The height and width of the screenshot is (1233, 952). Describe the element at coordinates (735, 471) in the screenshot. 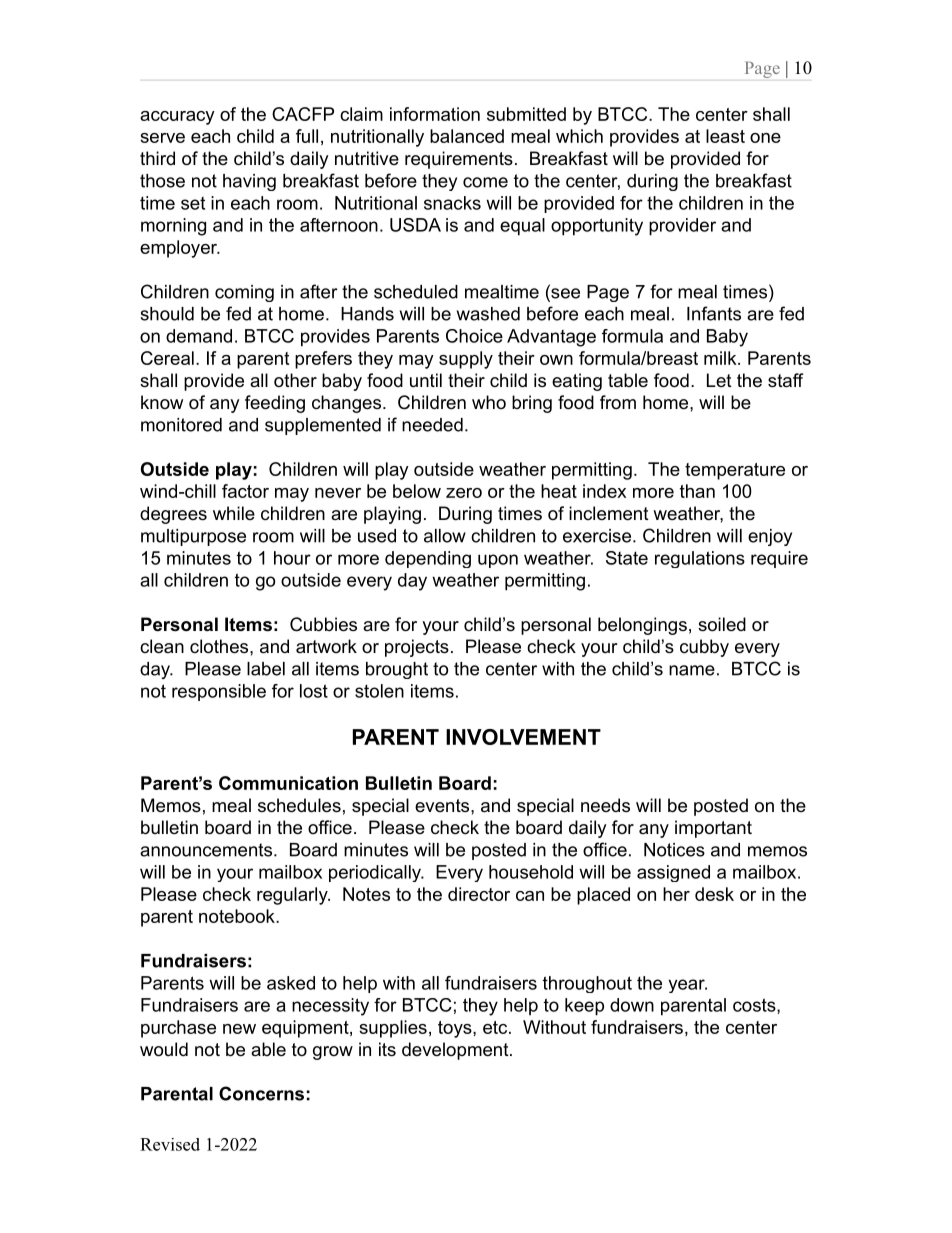

I see `temperature` at that location.
